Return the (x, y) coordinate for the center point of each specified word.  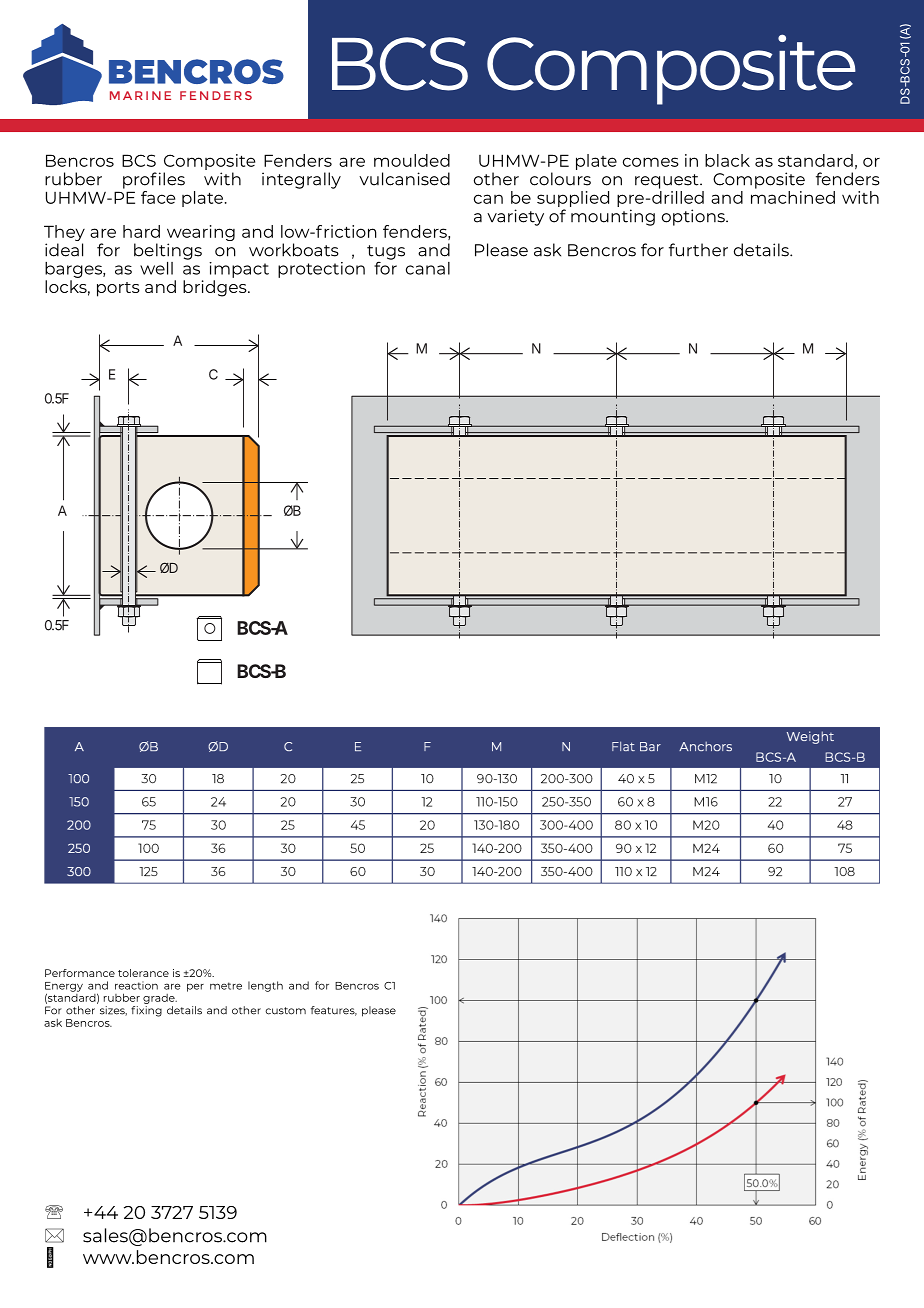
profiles (154, 180)
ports (118, 289)
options (694, 217)
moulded (412, 160)
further (698, 250)
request (668, 181)
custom (285, 1011)
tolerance (143, 973)
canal (428, 268)
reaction (136, 985)
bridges (216, 288)
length (265, 986)
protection (321, 270)
